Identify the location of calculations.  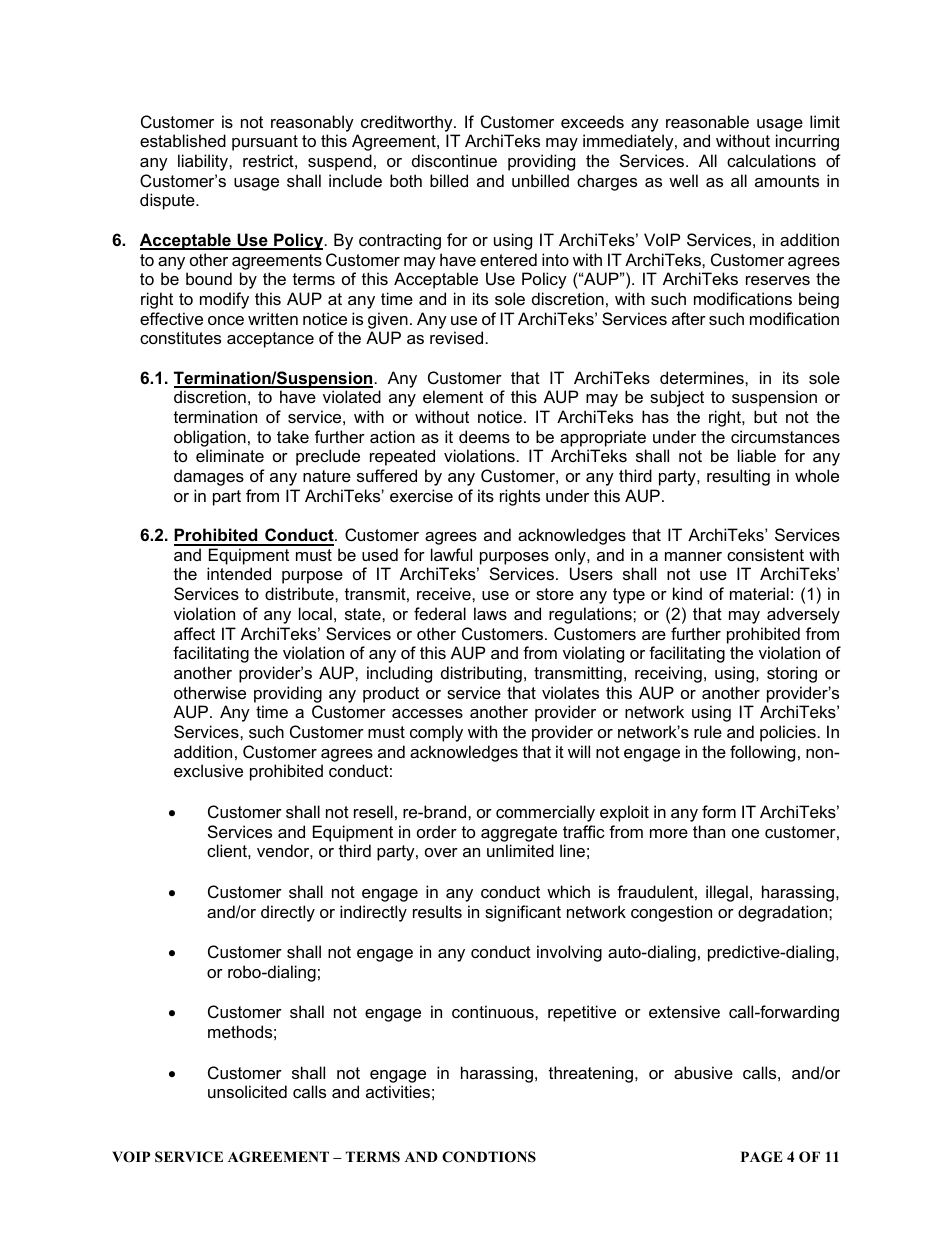
(771, 160).
